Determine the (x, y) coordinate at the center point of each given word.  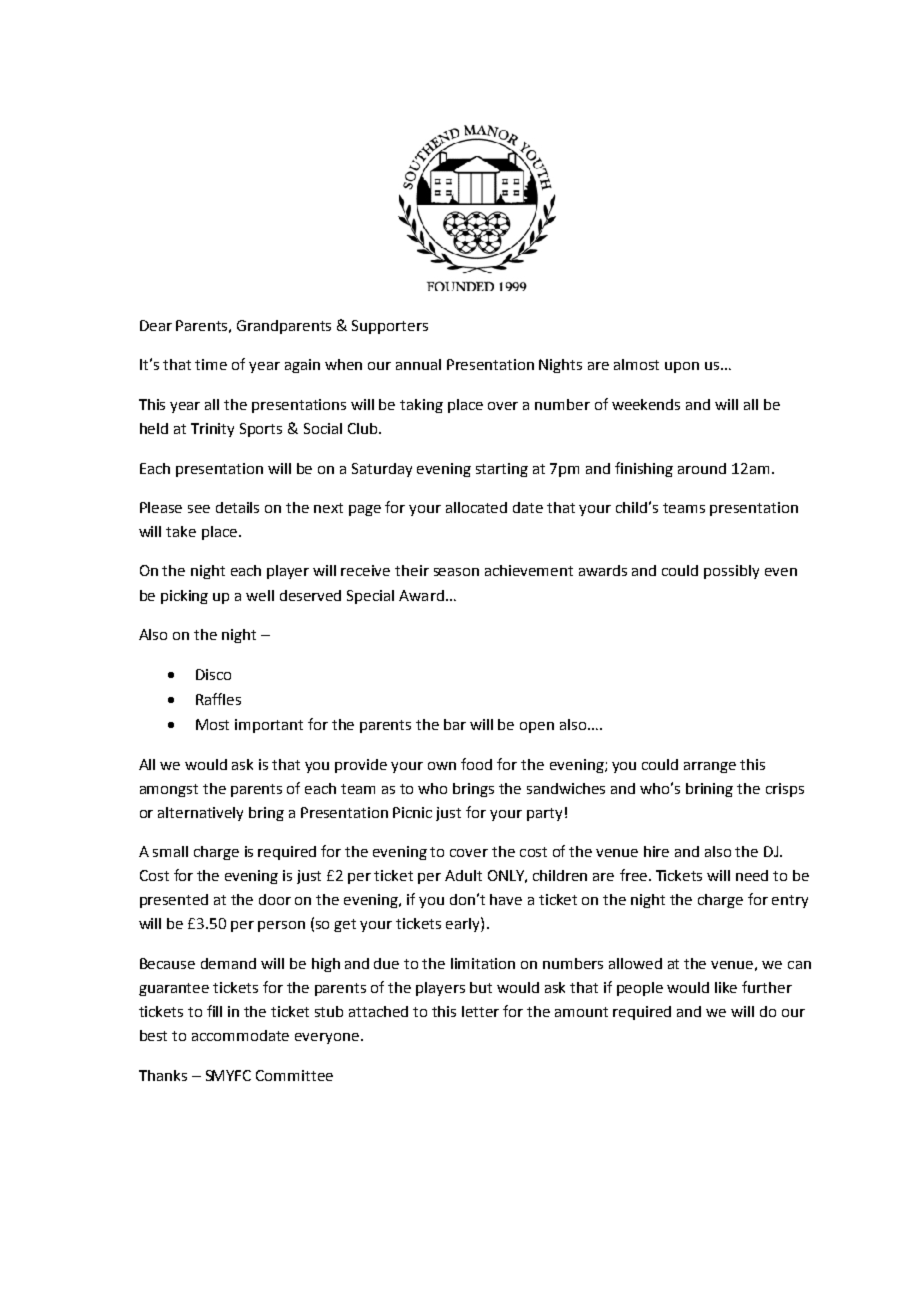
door (275, 899)
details (237, 507)
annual (418, 364)
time (211, 364)
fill (214, 1011)
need (752, 875)
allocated (476, 507)
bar (455, 724)
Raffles (218, 699)
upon (682, 367)
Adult (463, 875)
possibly (731, 572)
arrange (710, 767)
